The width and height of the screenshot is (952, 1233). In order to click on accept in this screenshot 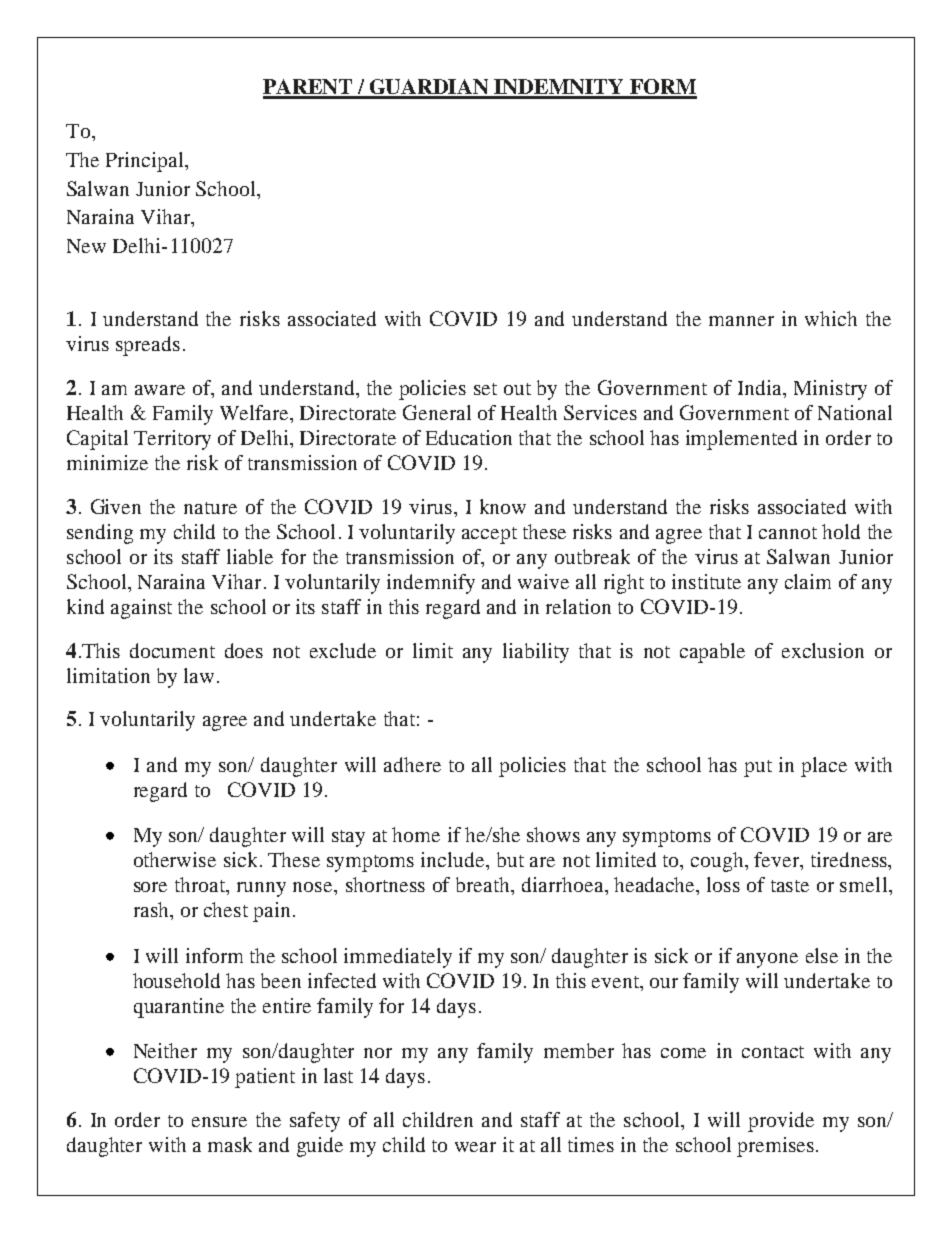, I will do `click(489, 535)`.
